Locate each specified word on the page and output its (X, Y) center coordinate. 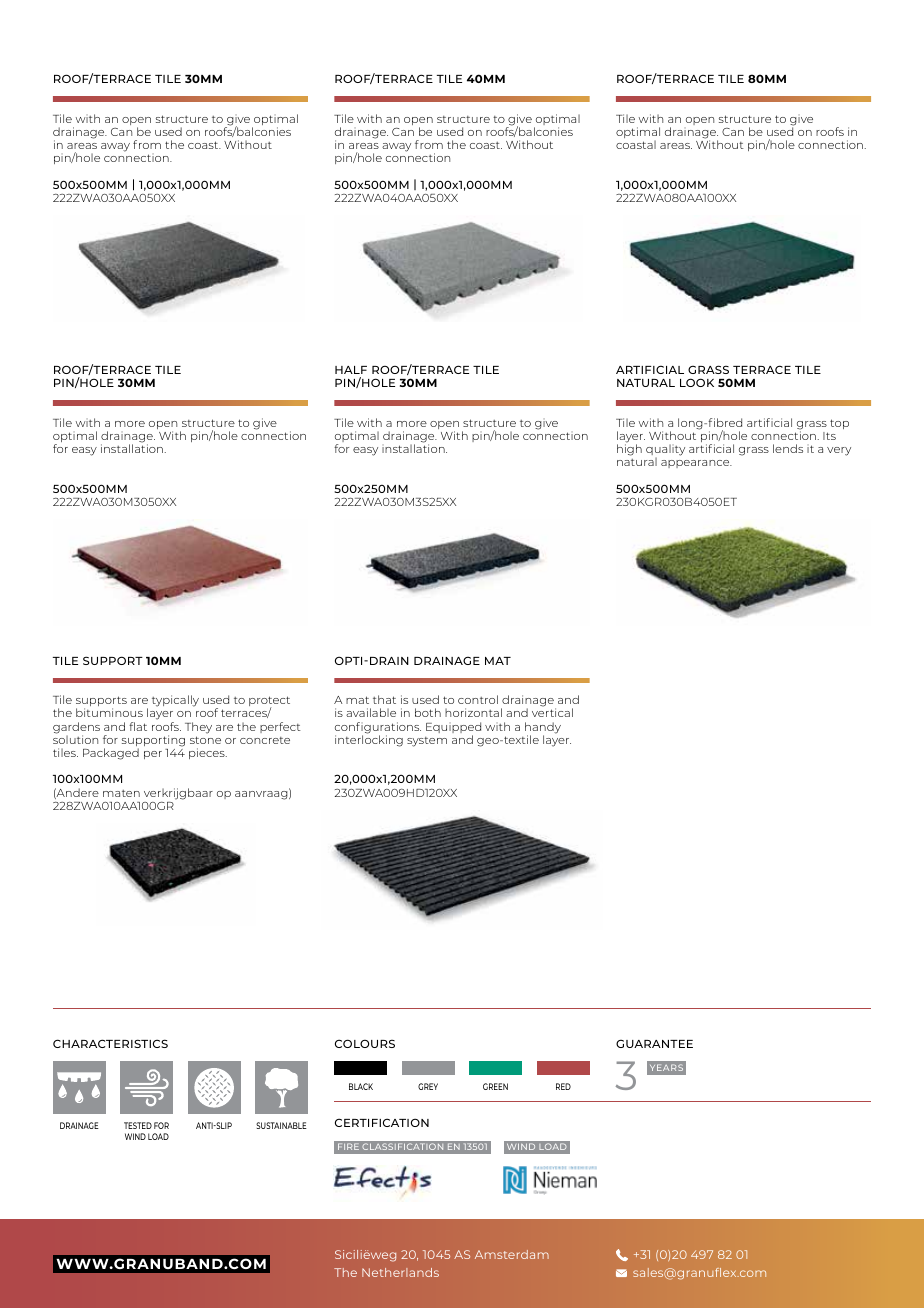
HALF (351, 370)
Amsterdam (512, 1254)
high (629, 449)
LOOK (697, 382)
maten (121, 793)
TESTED (138, 1125)
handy (543, 729)
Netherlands (400, 1272)
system (427, 742)
